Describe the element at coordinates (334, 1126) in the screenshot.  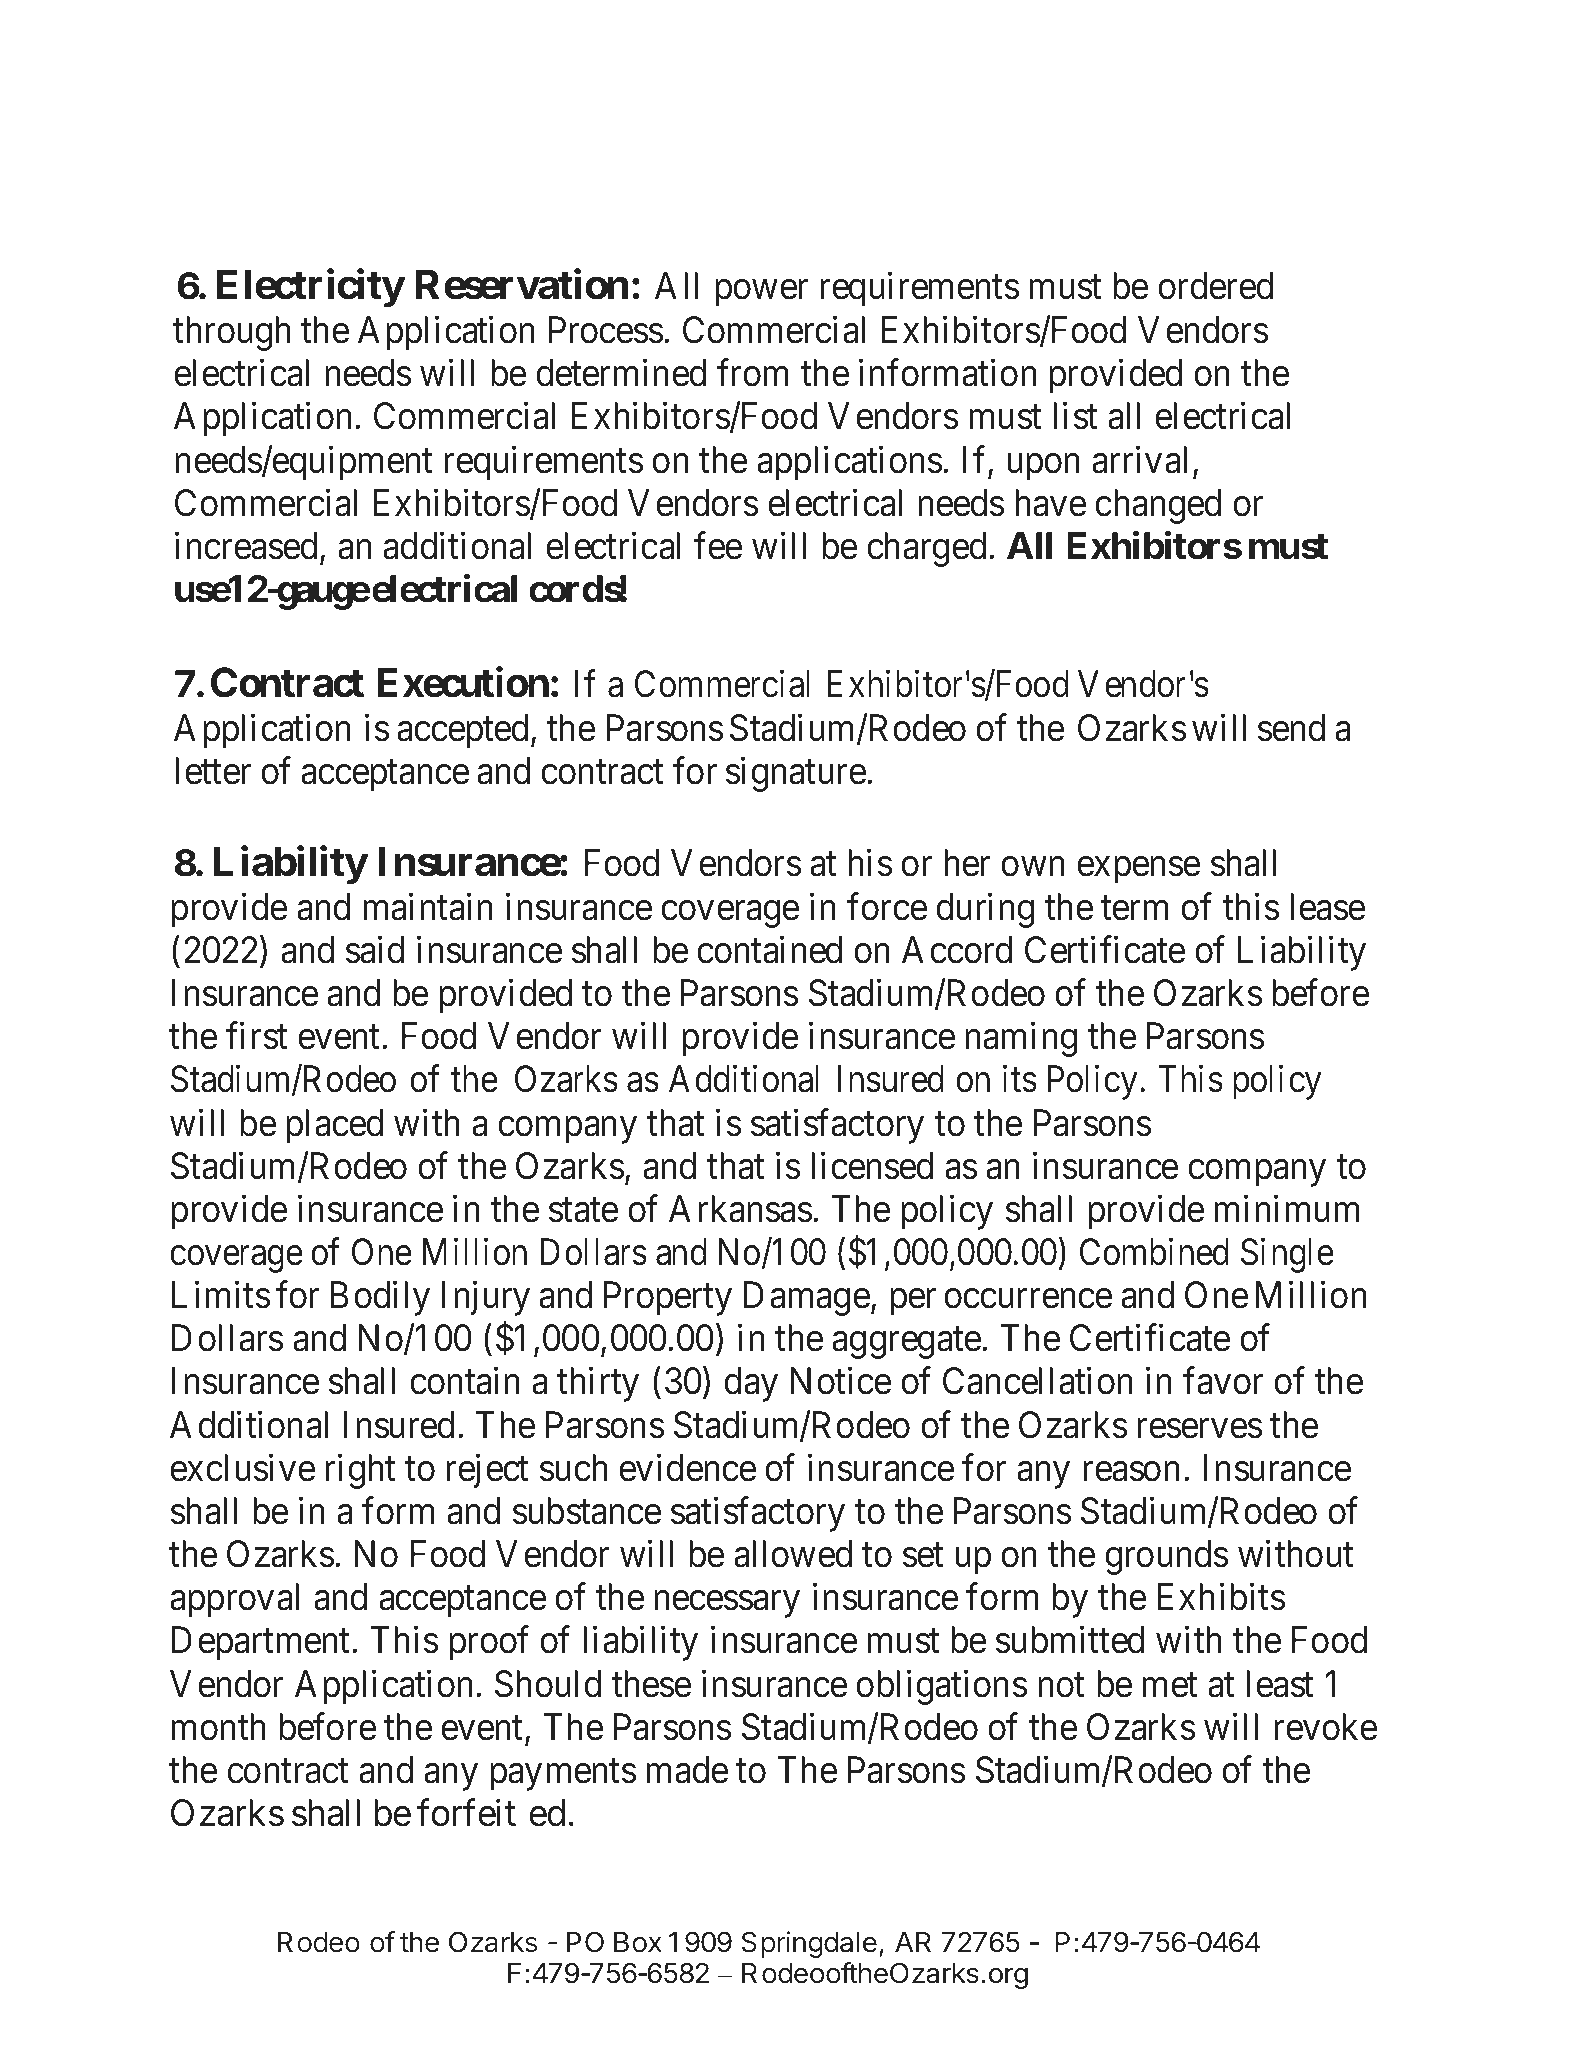
I see `placed` at that location.
